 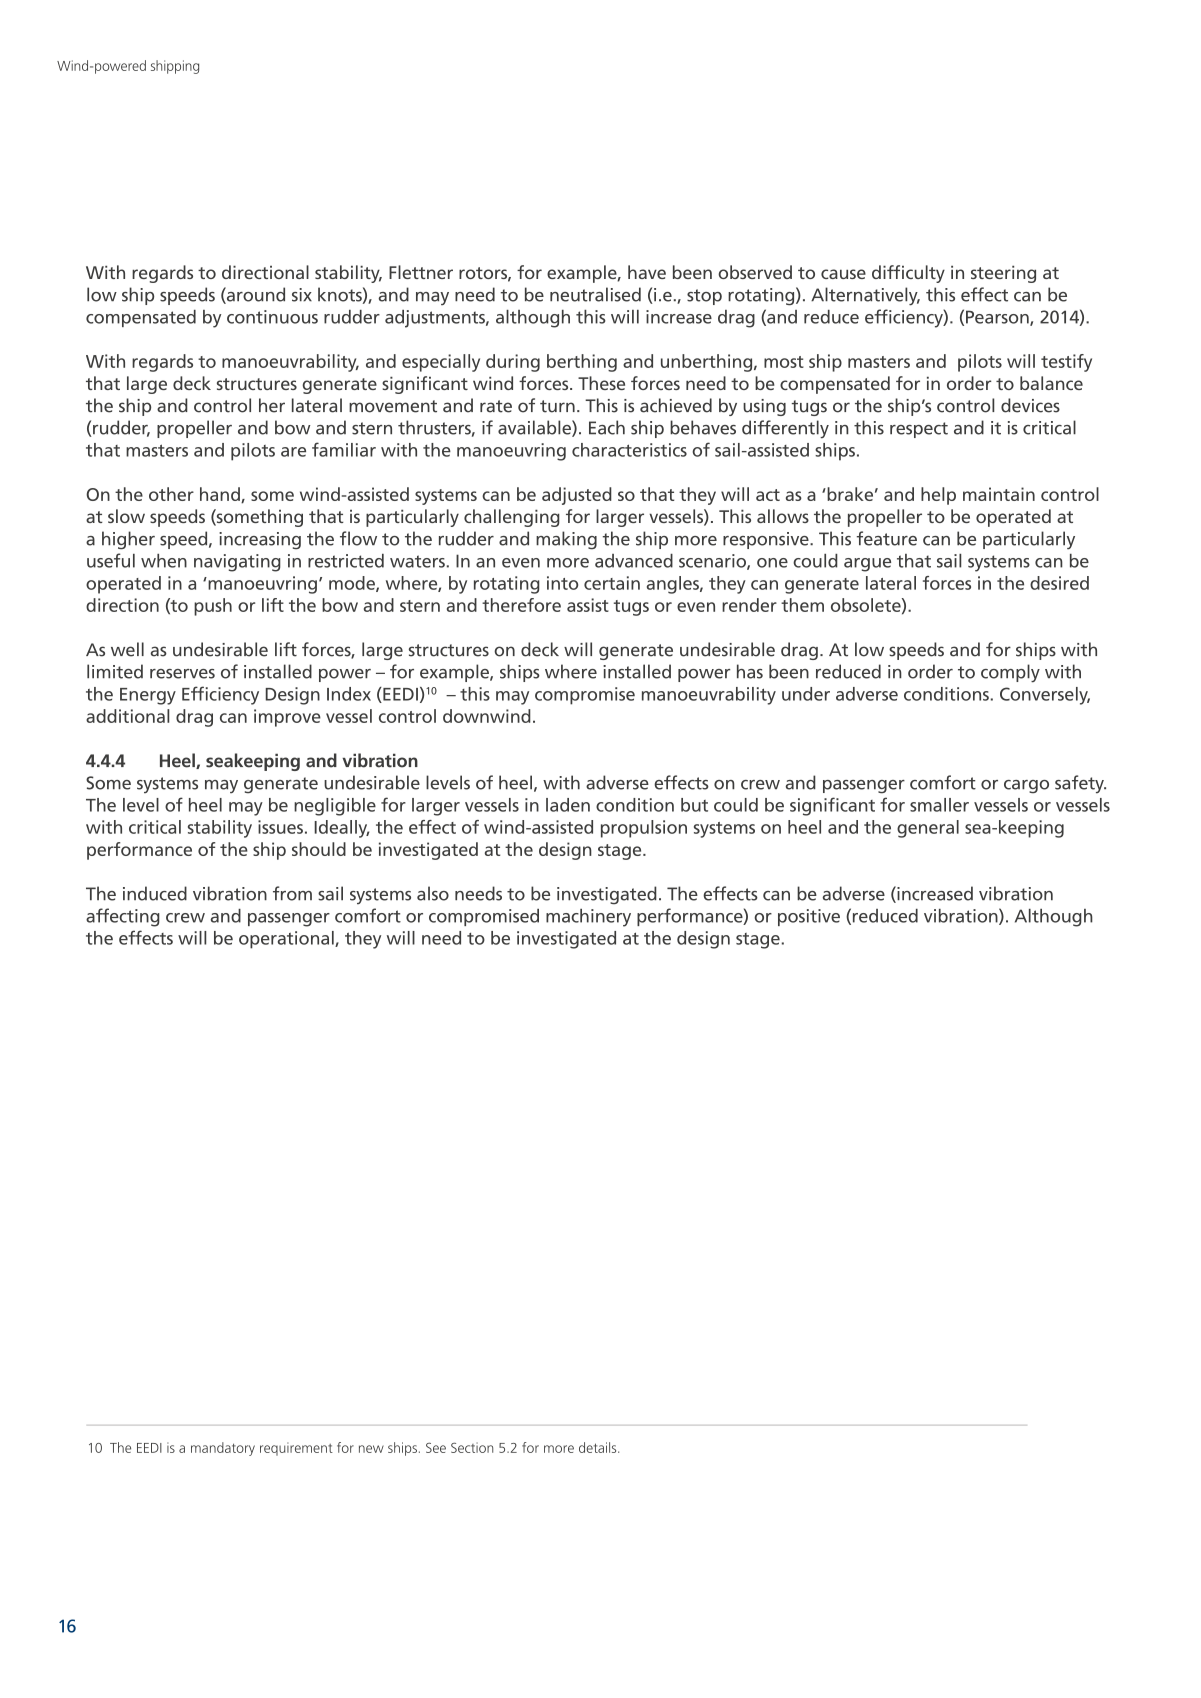 I want to click on general, so click(x=928, y=829).
